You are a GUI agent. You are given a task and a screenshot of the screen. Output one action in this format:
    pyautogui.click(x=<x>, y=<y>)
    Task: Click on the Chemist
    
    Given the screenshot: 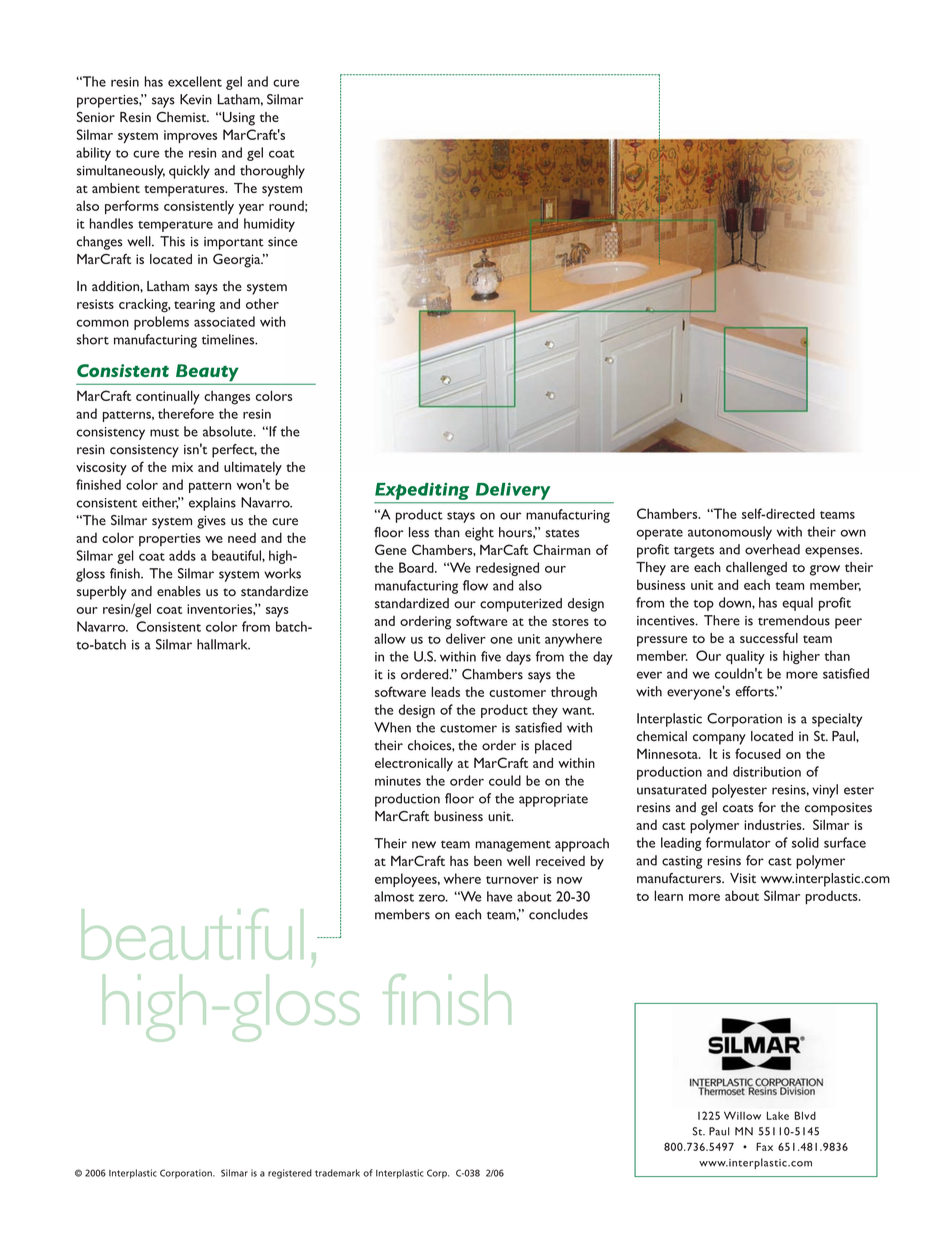 What is the action you would take?
    pyautogui.click(x=183, y=116)
